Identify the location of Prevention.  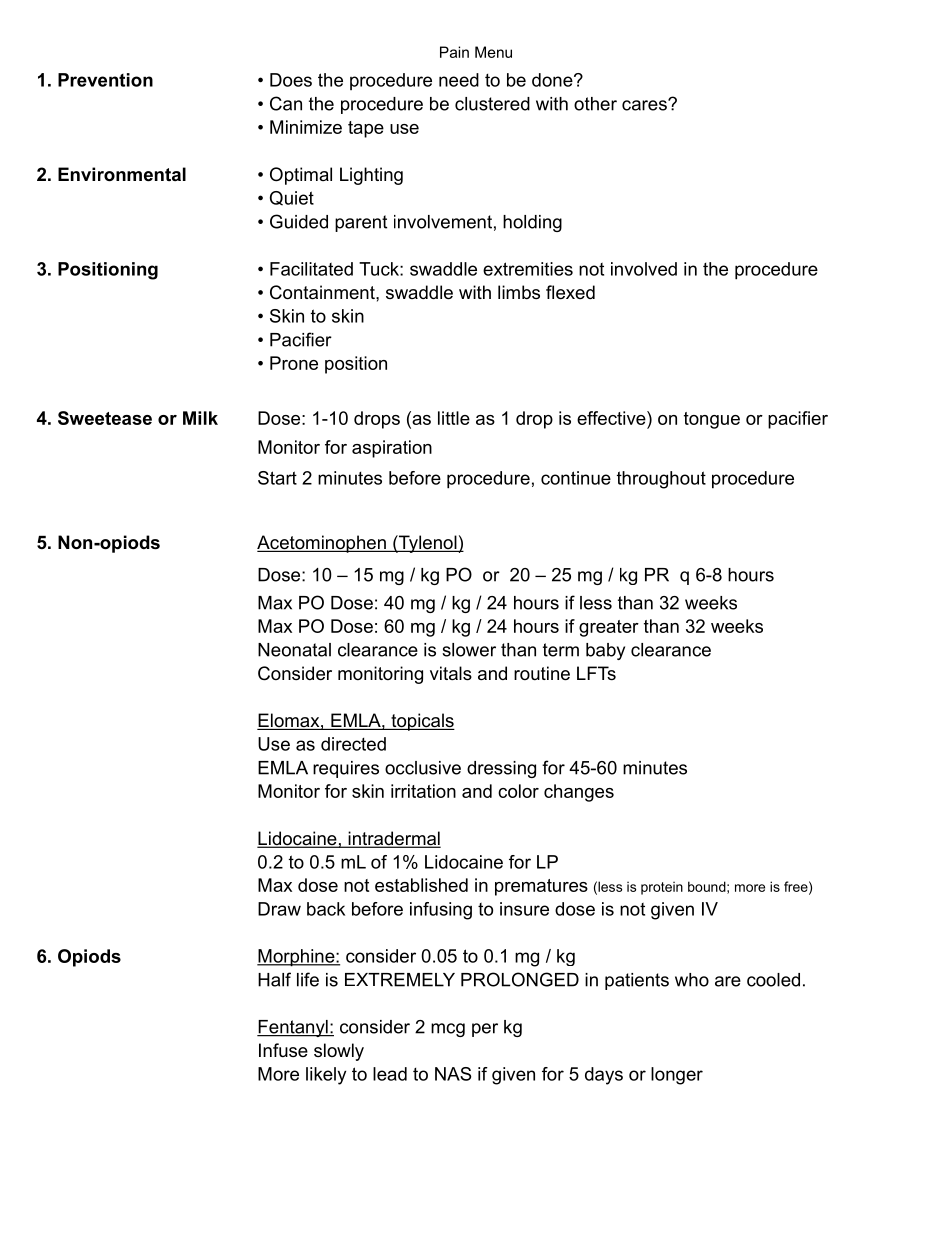
(105, 80).
